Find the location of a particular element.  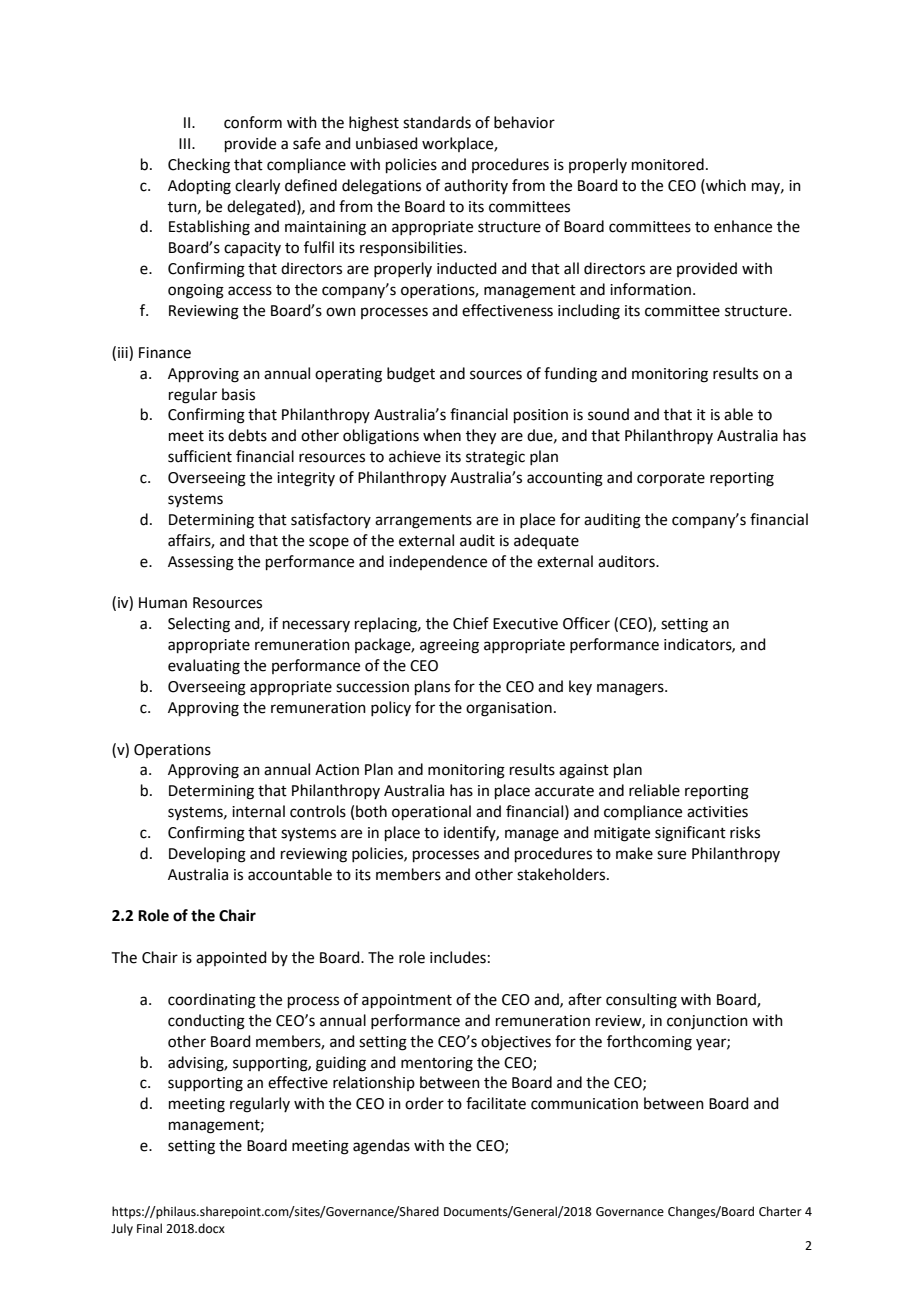

corporate is located at coordinates (671, 479).
